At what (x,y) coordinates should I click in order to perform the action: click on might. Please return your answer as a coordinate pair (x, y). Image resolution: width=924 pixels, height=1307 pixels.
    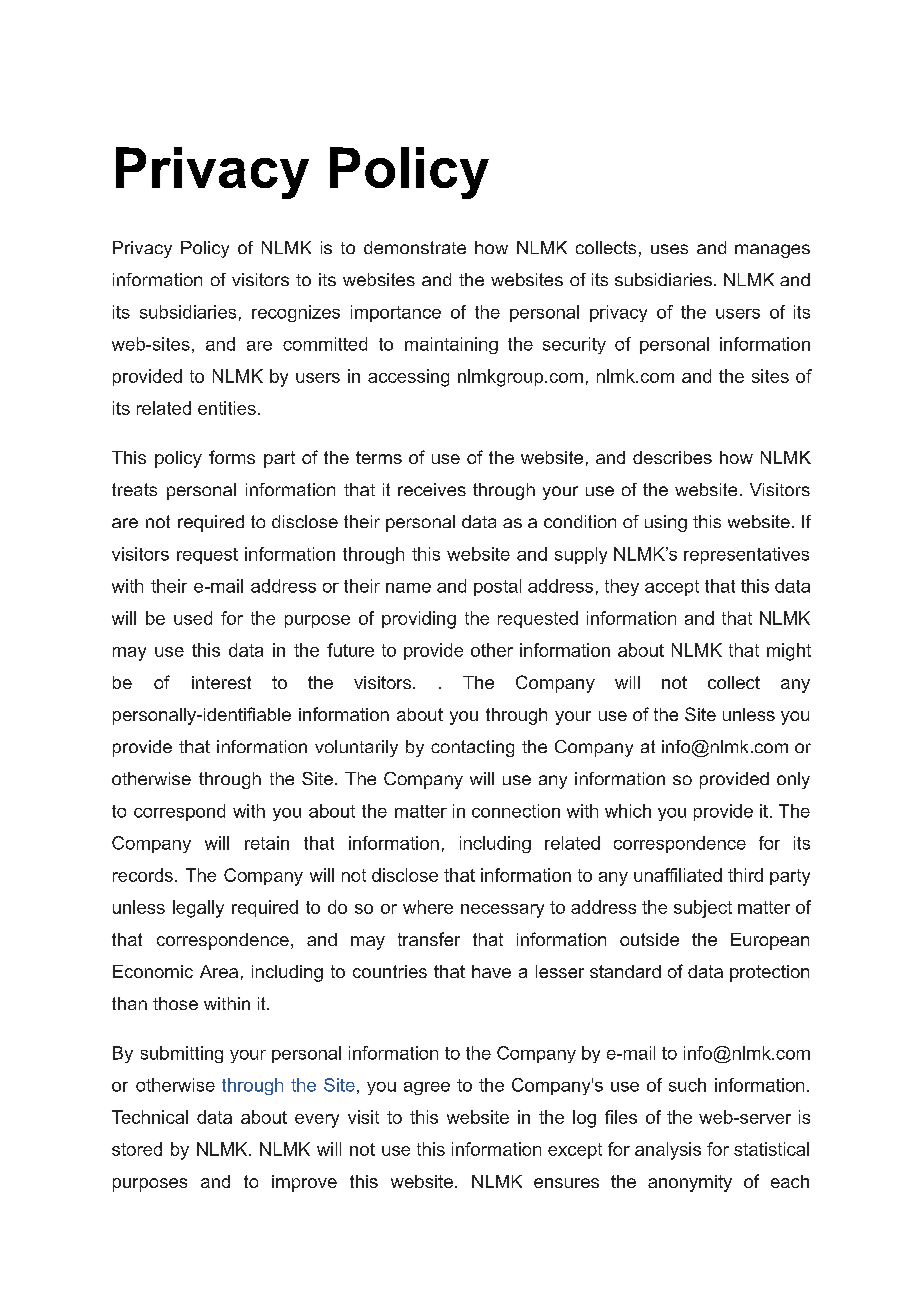
    Looking at the image, I should click on (789, 652).
